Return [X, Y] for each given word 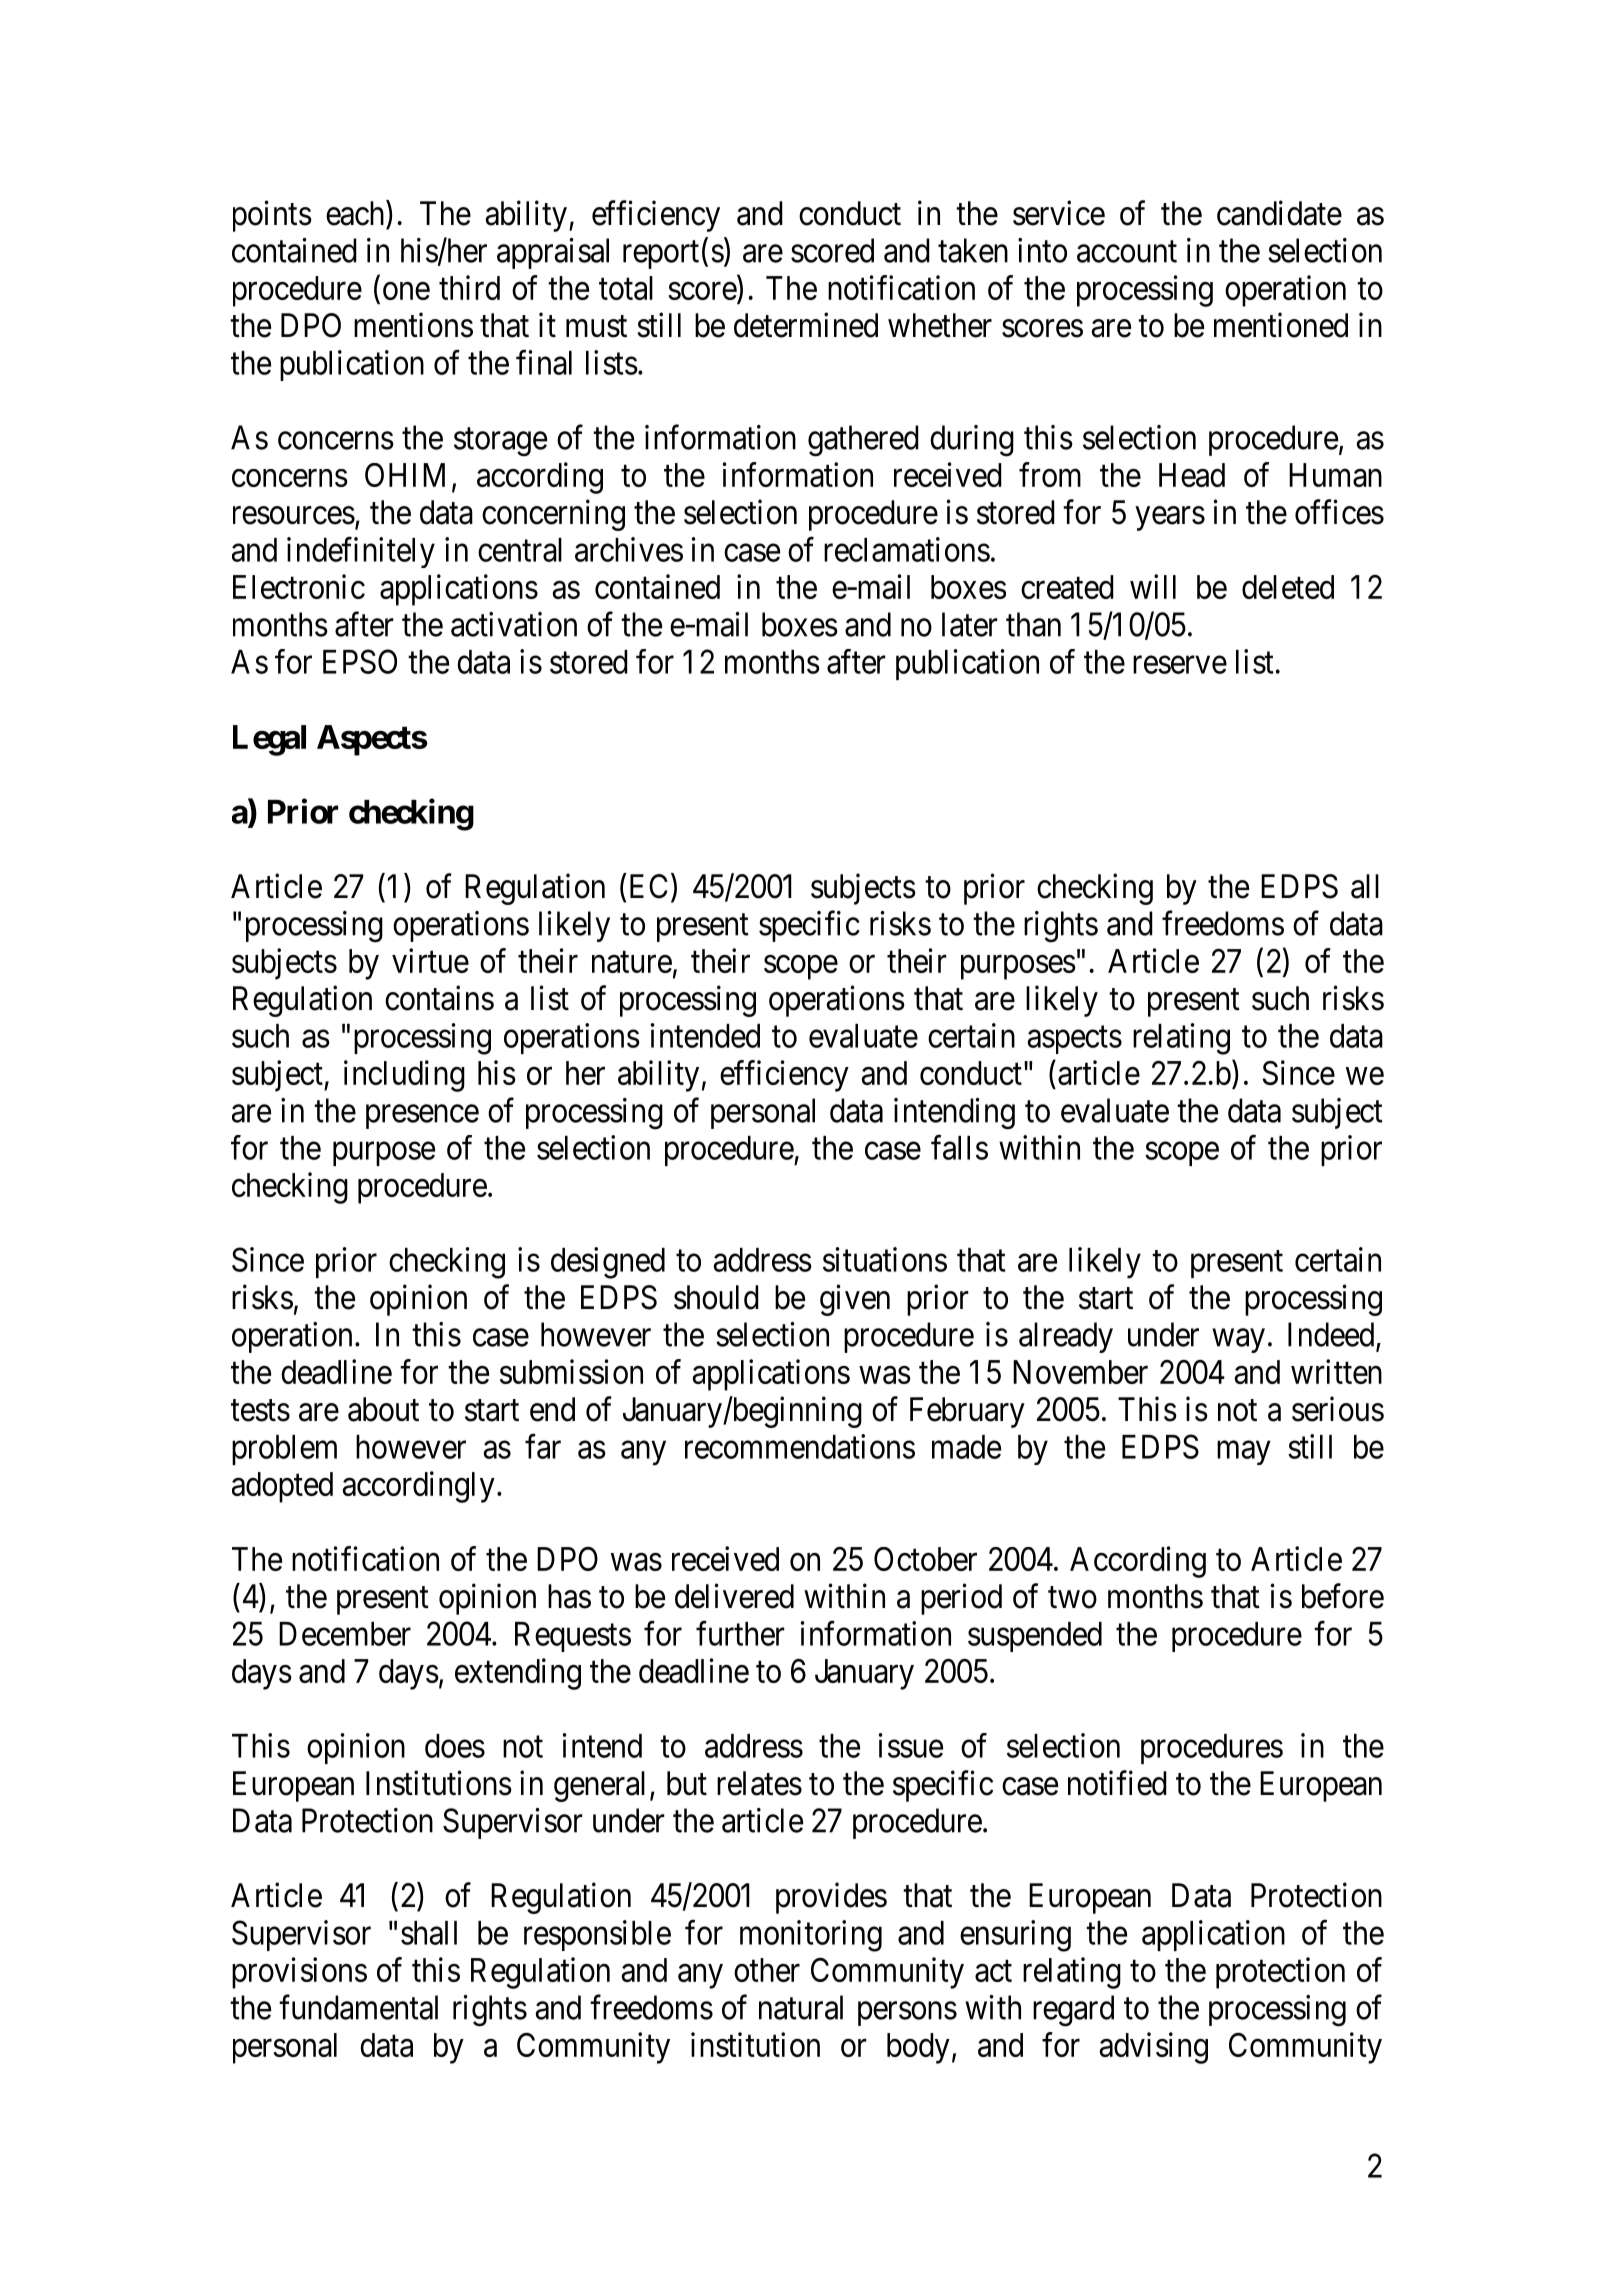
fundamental [358, 2007]
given [855, 1300]
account [1127, 252]
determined [806, 325]
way [1238, 1341]
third [469, 287]
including [404, 1076]
